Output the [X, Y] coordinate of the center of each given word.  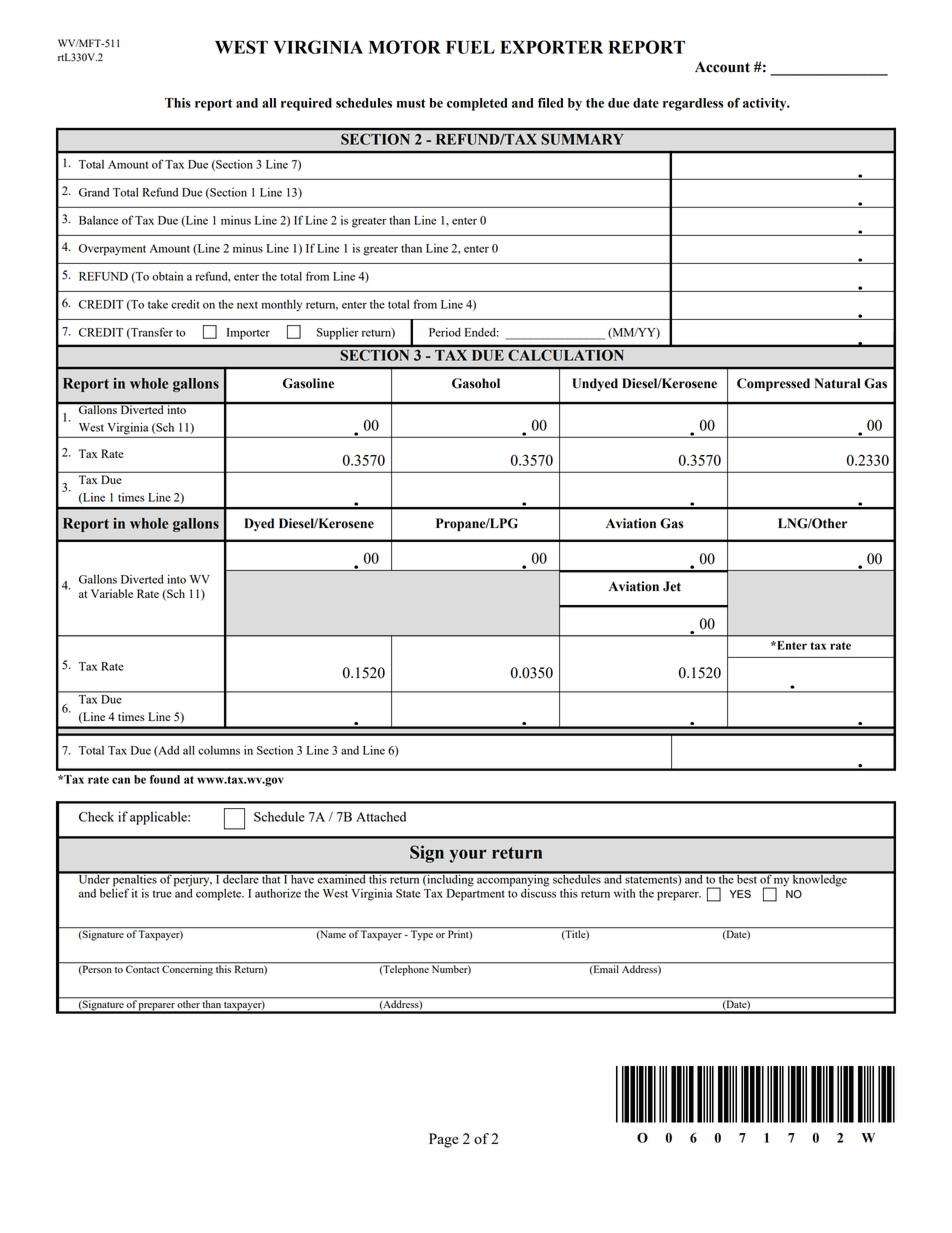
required [306, 104]
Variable [112, 593]
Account [722, 67]
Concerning [188, 969]
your [468, 856]
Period [445, 332]
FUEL [470, 47]
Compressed [773, 384]
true [162, 894]
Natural [837, 383]
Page [443, 1140]
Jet [672, 586]
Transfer [151, 333]
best [747, 878]
